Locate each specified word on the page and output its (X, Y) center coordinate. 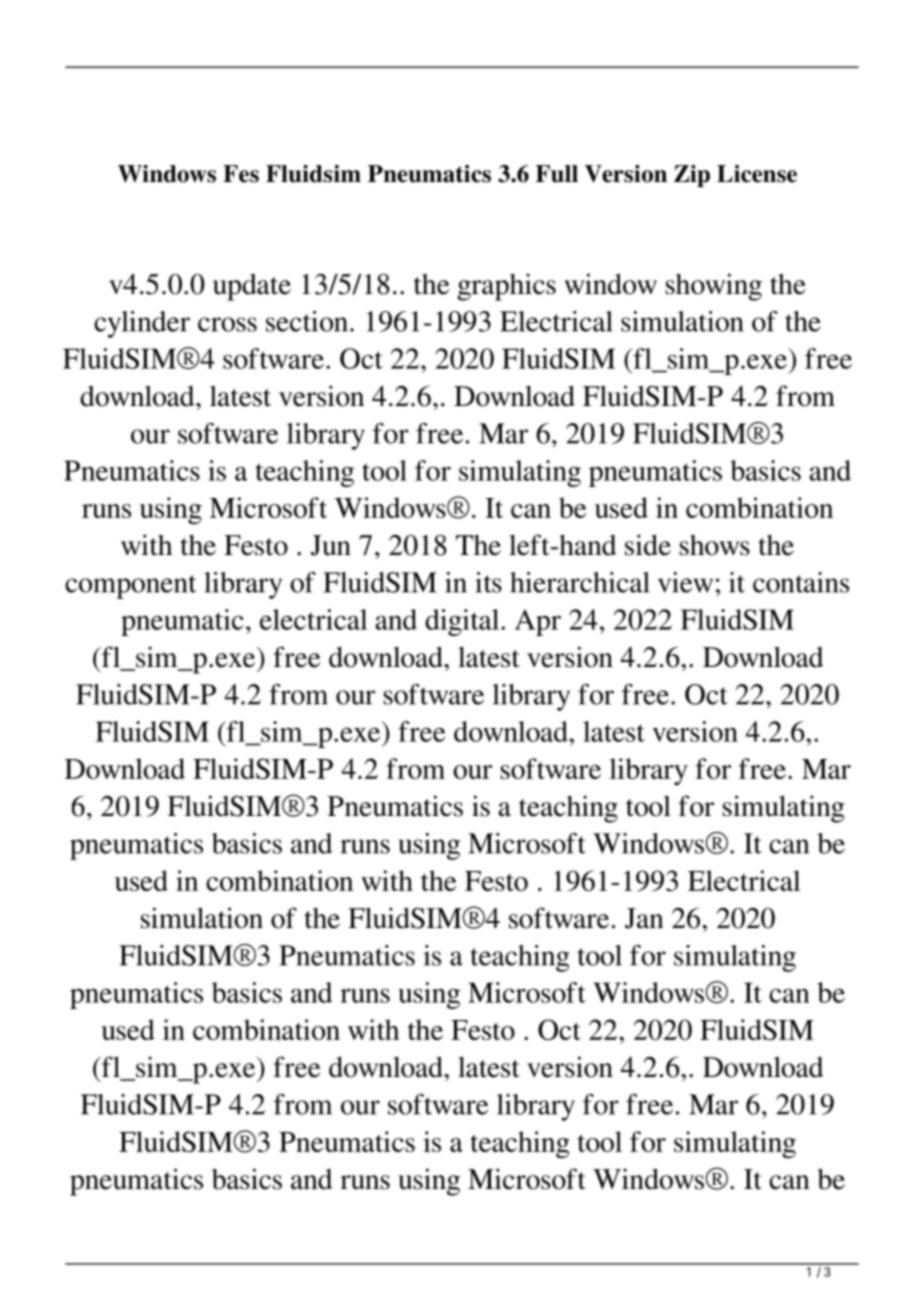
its (488, 582)
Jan (644, 918)
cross (227, 324)
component (131, 587)
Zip (692, 176)
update (252, 287)
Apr (538, 622)
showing (714, 287)
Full (557, 174)
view (685, 582)
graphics (506, 287)
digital (463, 622)
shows (715, 545)
